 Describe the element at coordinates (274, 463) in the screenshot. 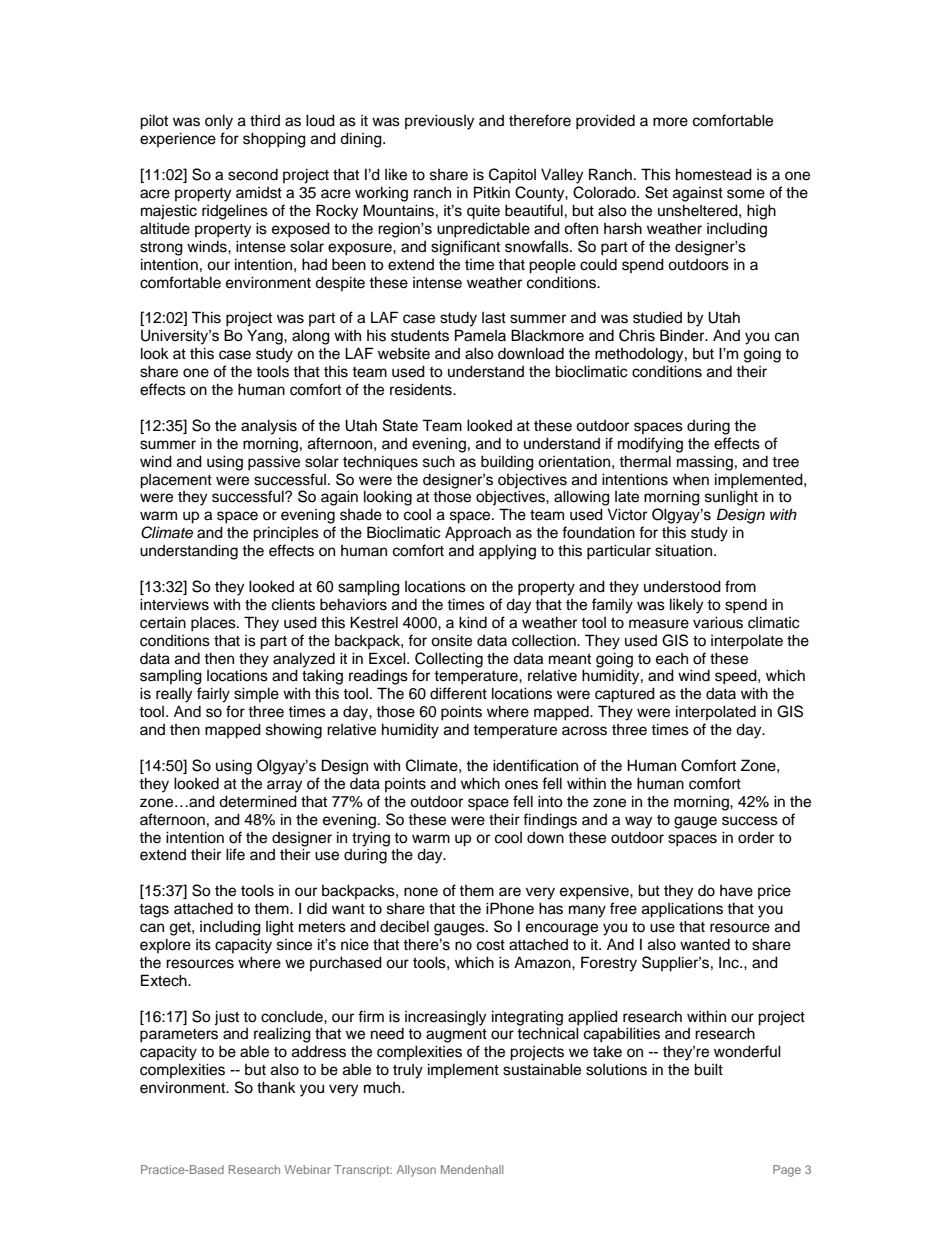

I see `passive` at that location.
